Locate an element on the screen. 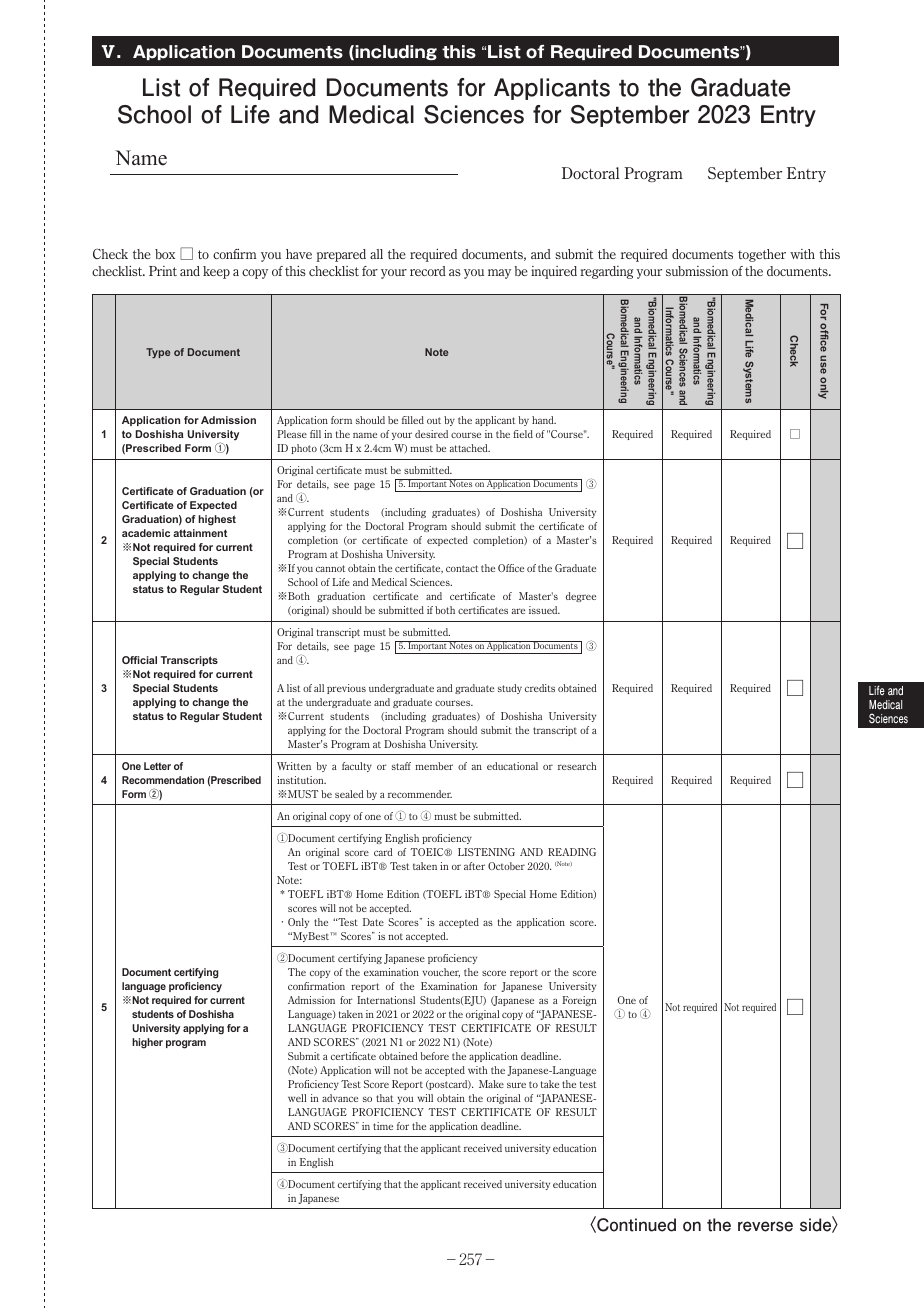  submission is located at coordinates (697, 271).
